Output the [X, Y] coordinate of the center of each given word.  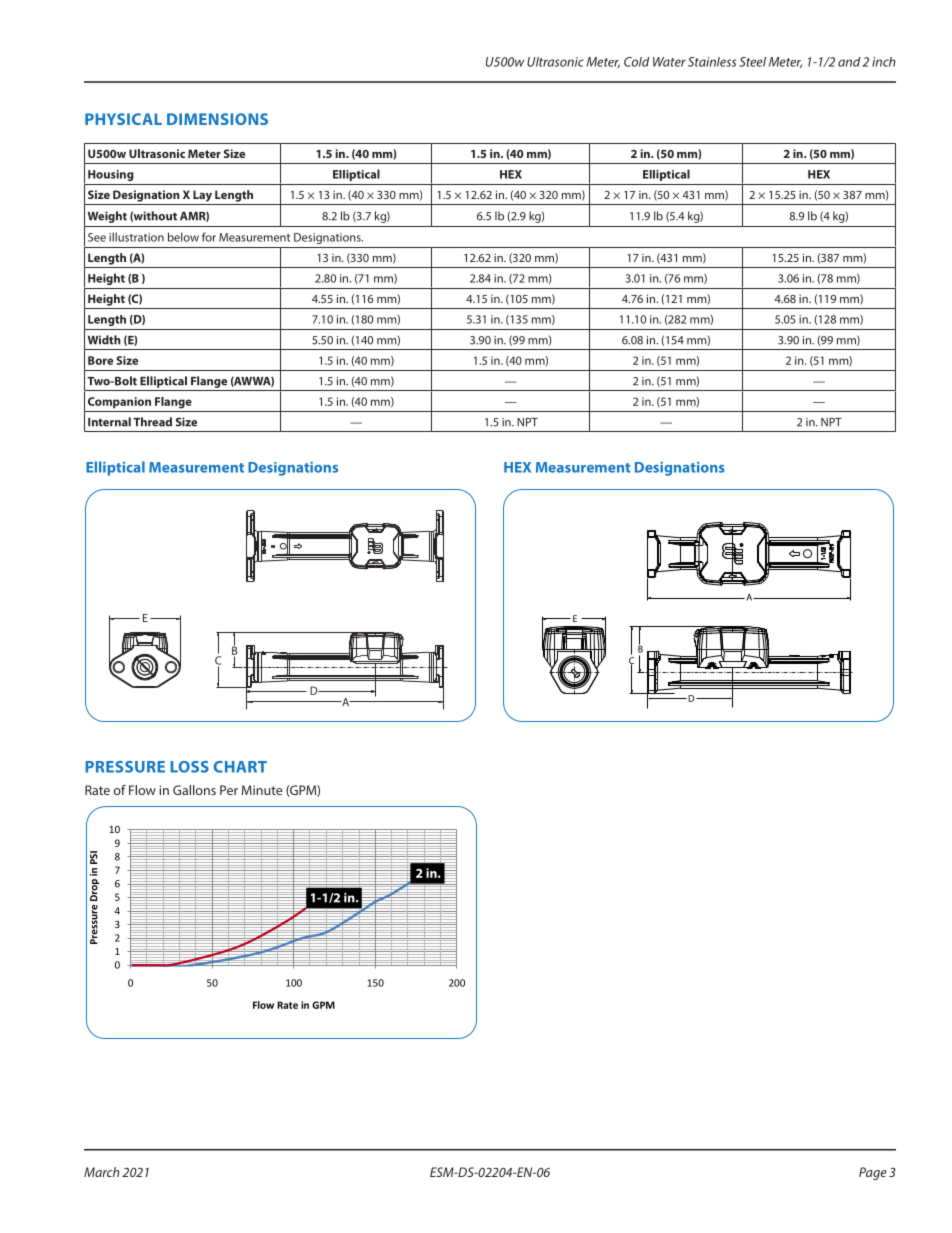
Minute [262, 790]
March [101, 1172]
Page [873, 1173]
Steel [752, 62]
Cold [636, 62]
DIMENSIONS [217, 119]
